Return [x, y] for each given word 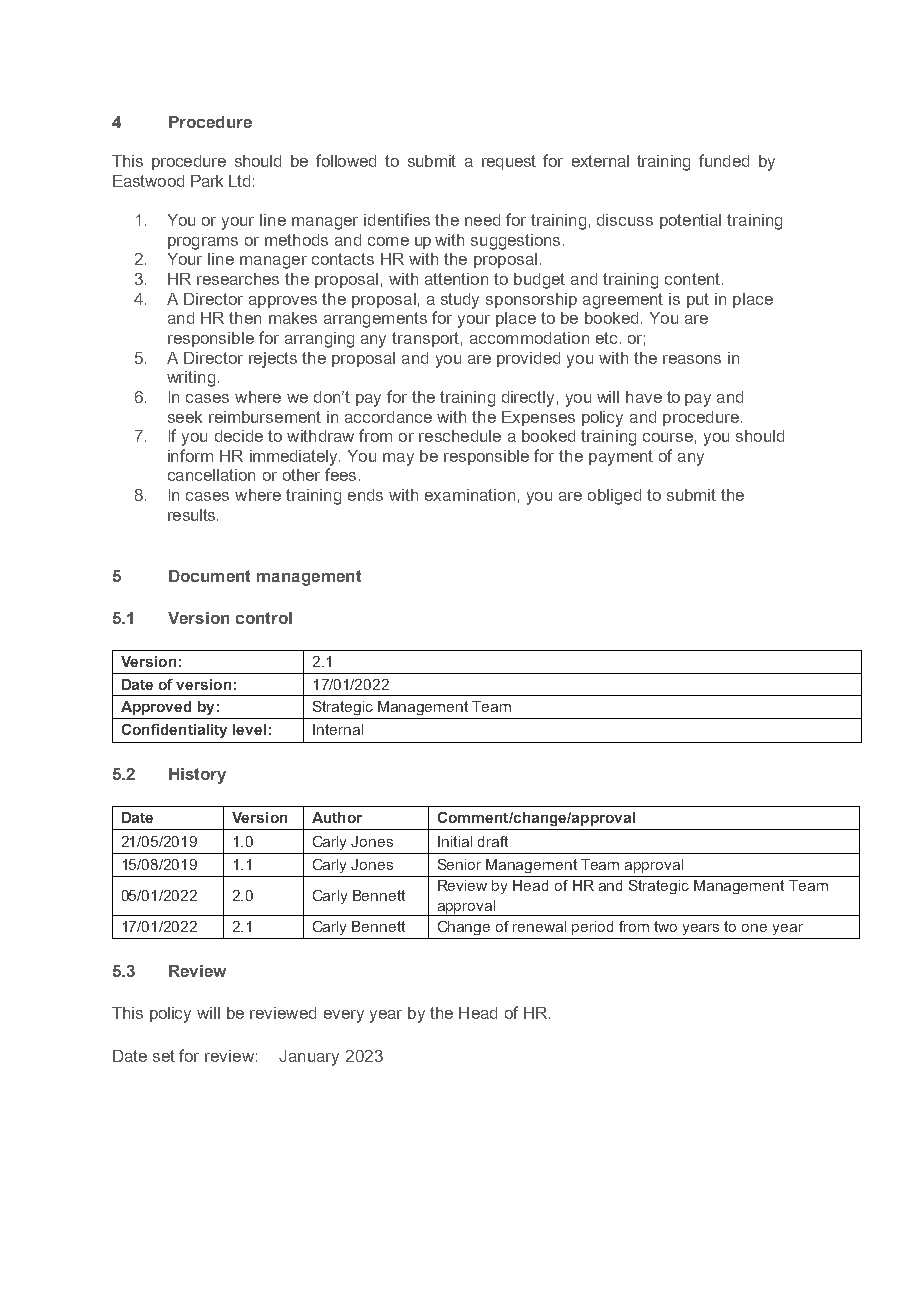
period [592, 928]
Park [207, 181]
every [344, 1016]
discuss [625, 220]
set [164, 1056]
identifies [397, 219]
